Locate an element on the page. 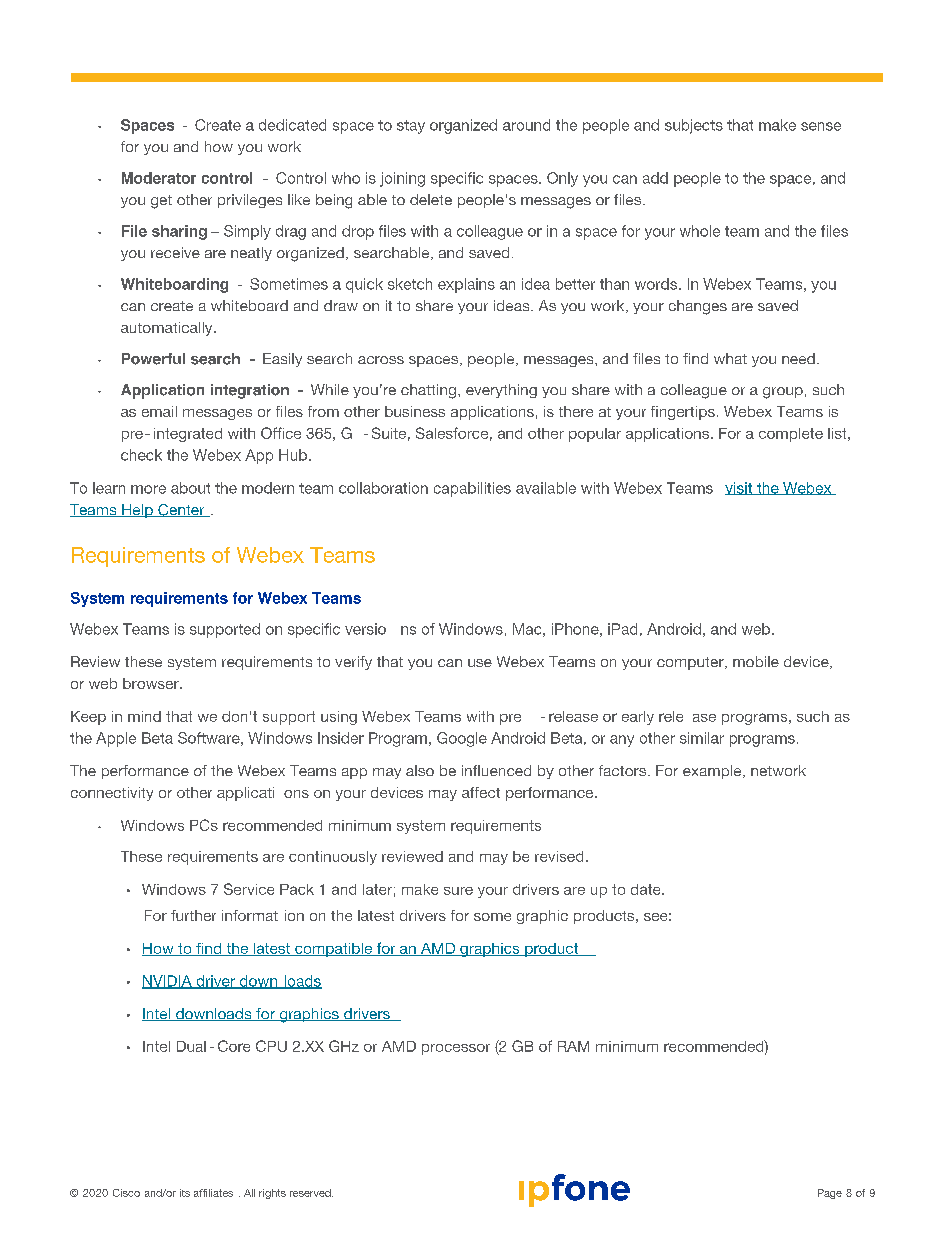 This document has width=952, height=1233. its is located at coordinates (185, 1193).
